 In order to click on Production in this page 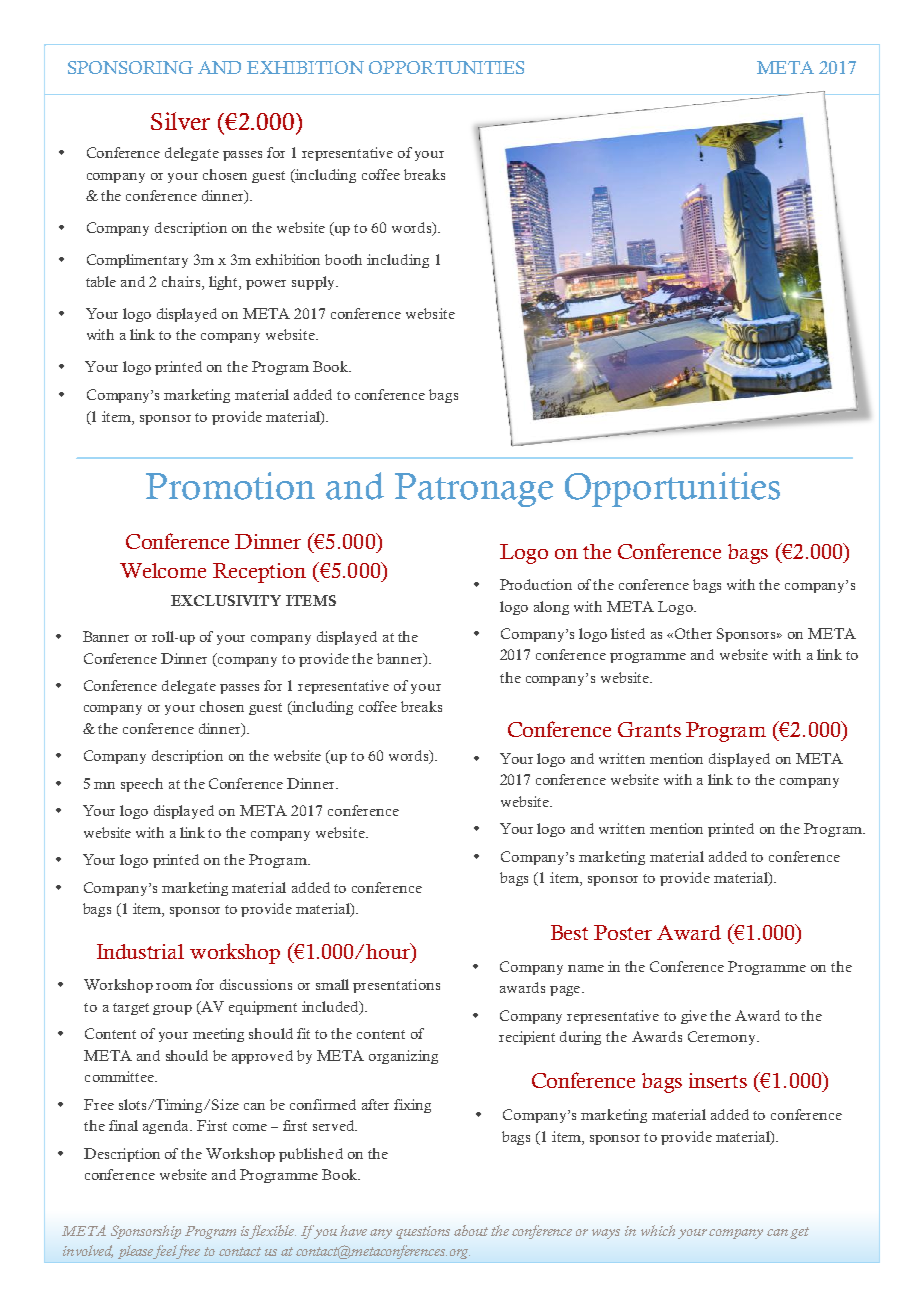, I will do `click(536, 584)`.
